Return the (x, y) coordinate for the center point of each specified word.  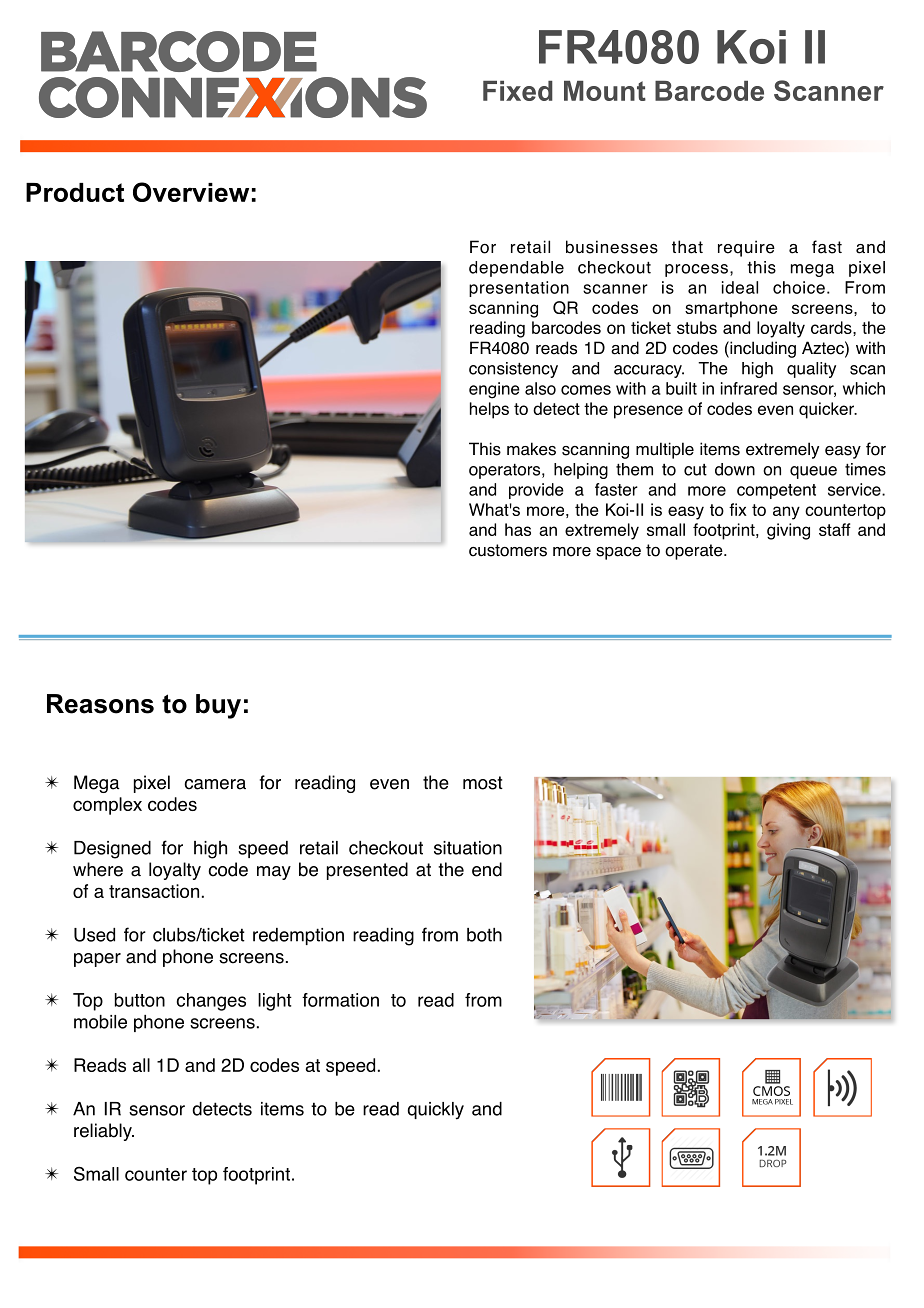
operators (506, 471)
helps (489, 410)
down (735, 469)
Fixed (518, 91)
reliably (104, 1132)
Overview (191, 192)
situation (468, 848)
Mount (605, 91)
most (483, 783)
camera (215, 784)
